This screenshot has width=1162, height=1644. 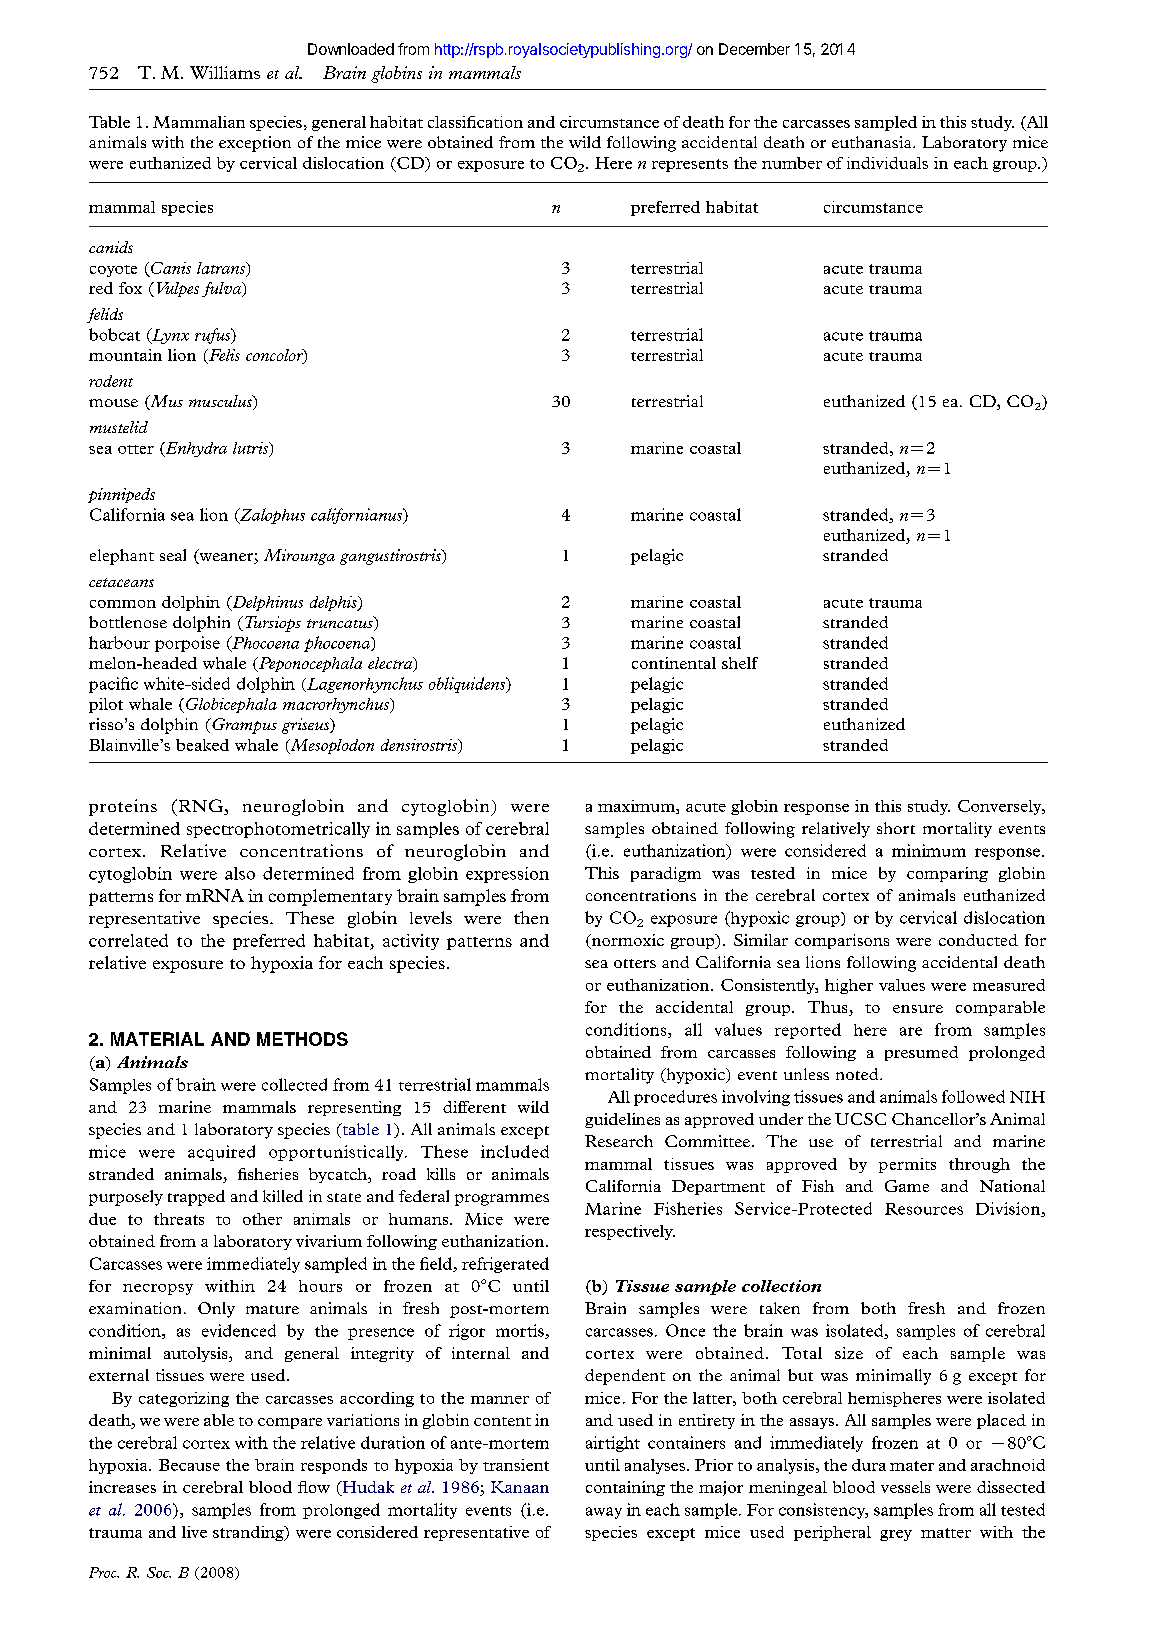 I want to click on Because, so click(x=189, y=1465).
